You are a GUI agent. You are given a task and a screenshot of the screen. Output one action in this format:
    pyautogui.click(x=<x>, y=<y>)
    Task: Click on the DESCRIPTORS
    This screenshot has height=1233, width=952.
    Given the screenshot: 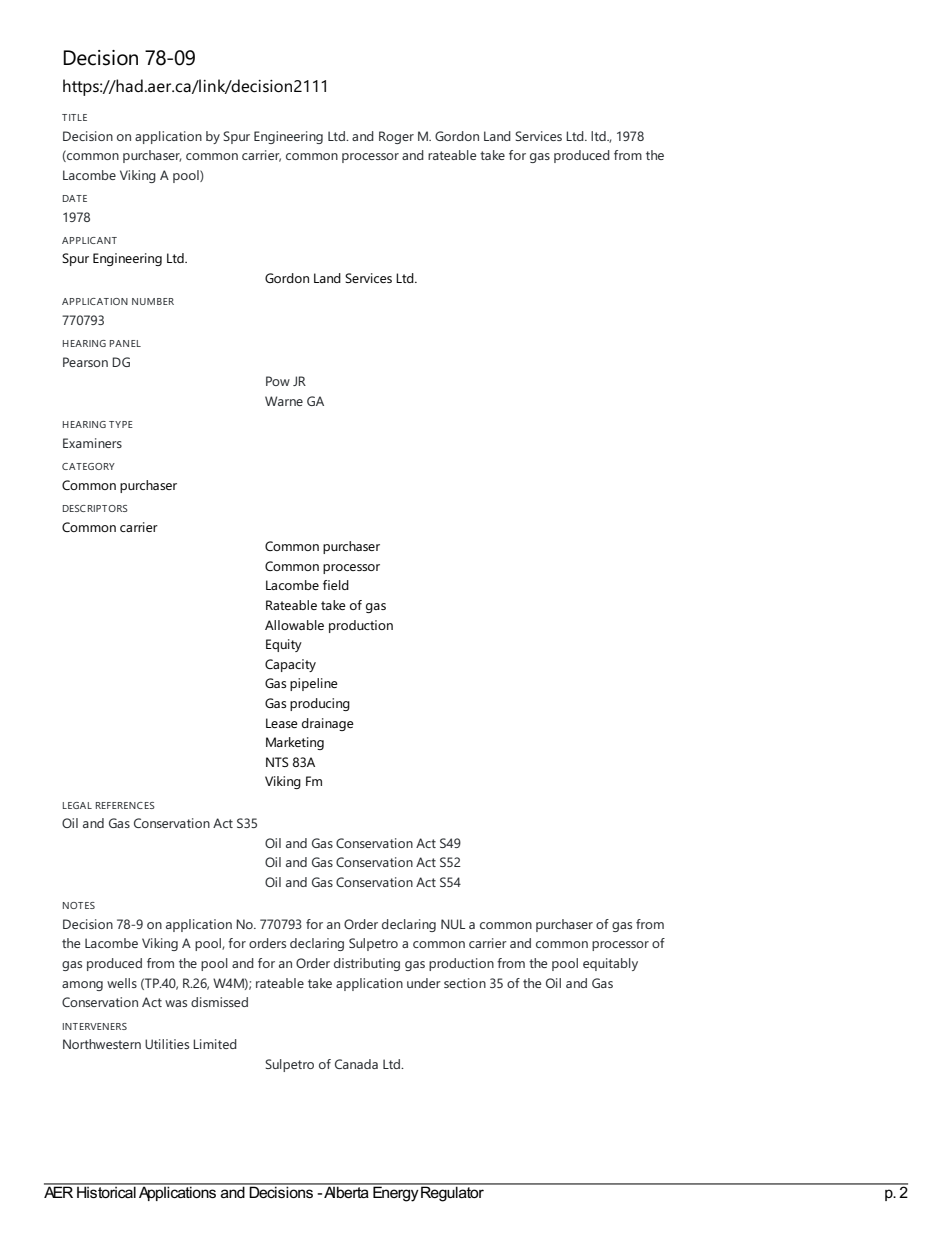 What is the action you would take?
    pyautogui.click(x=95, y=508)
